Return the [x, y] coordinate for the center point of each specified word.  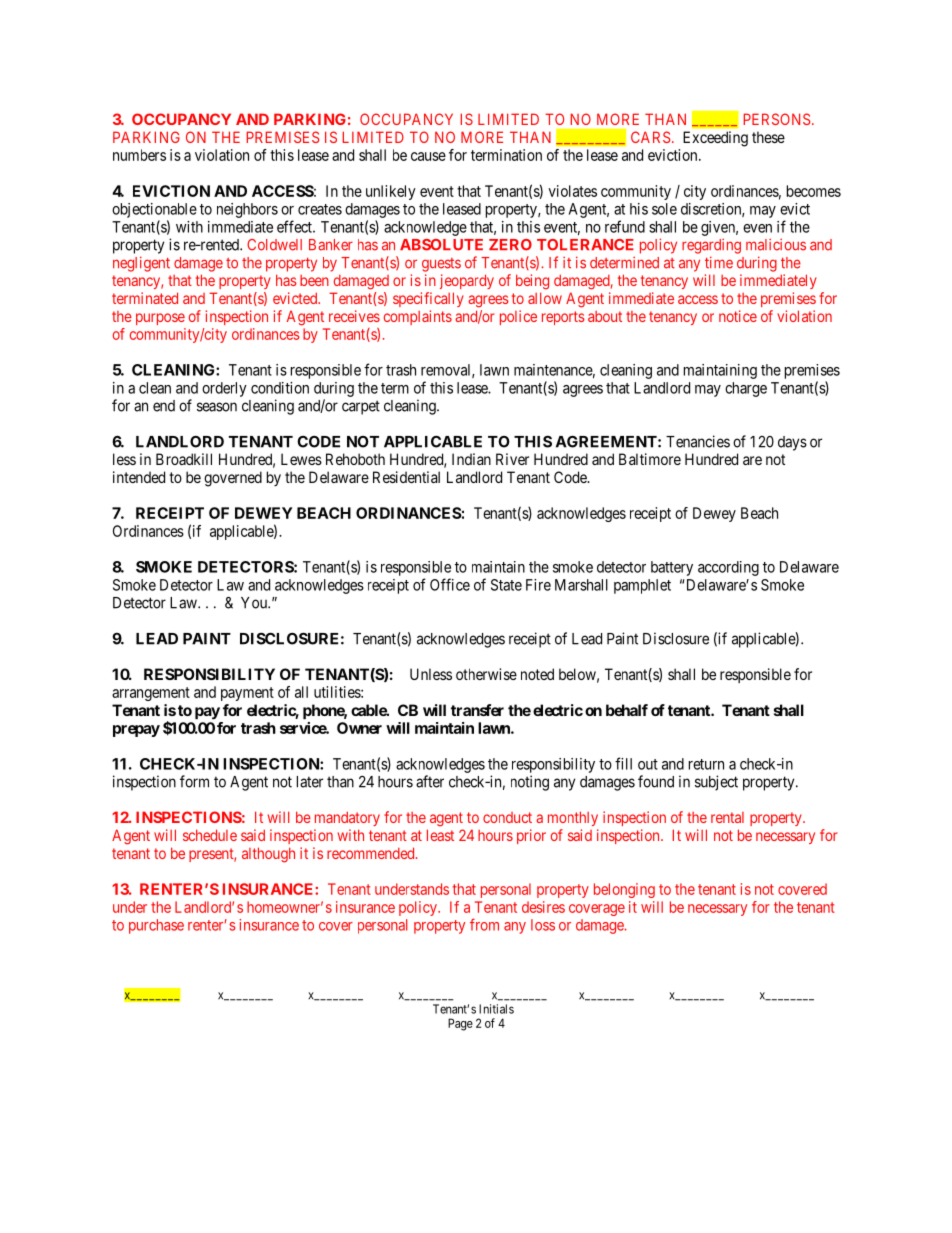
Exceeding [715, 139]
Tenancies [698, 441]
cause [428, 156]
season [217, 407]
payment [247, 694]
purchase [156, 926]
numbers [139, 155]
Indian [471, 459]
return [706, 764]
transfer [477, 710]
